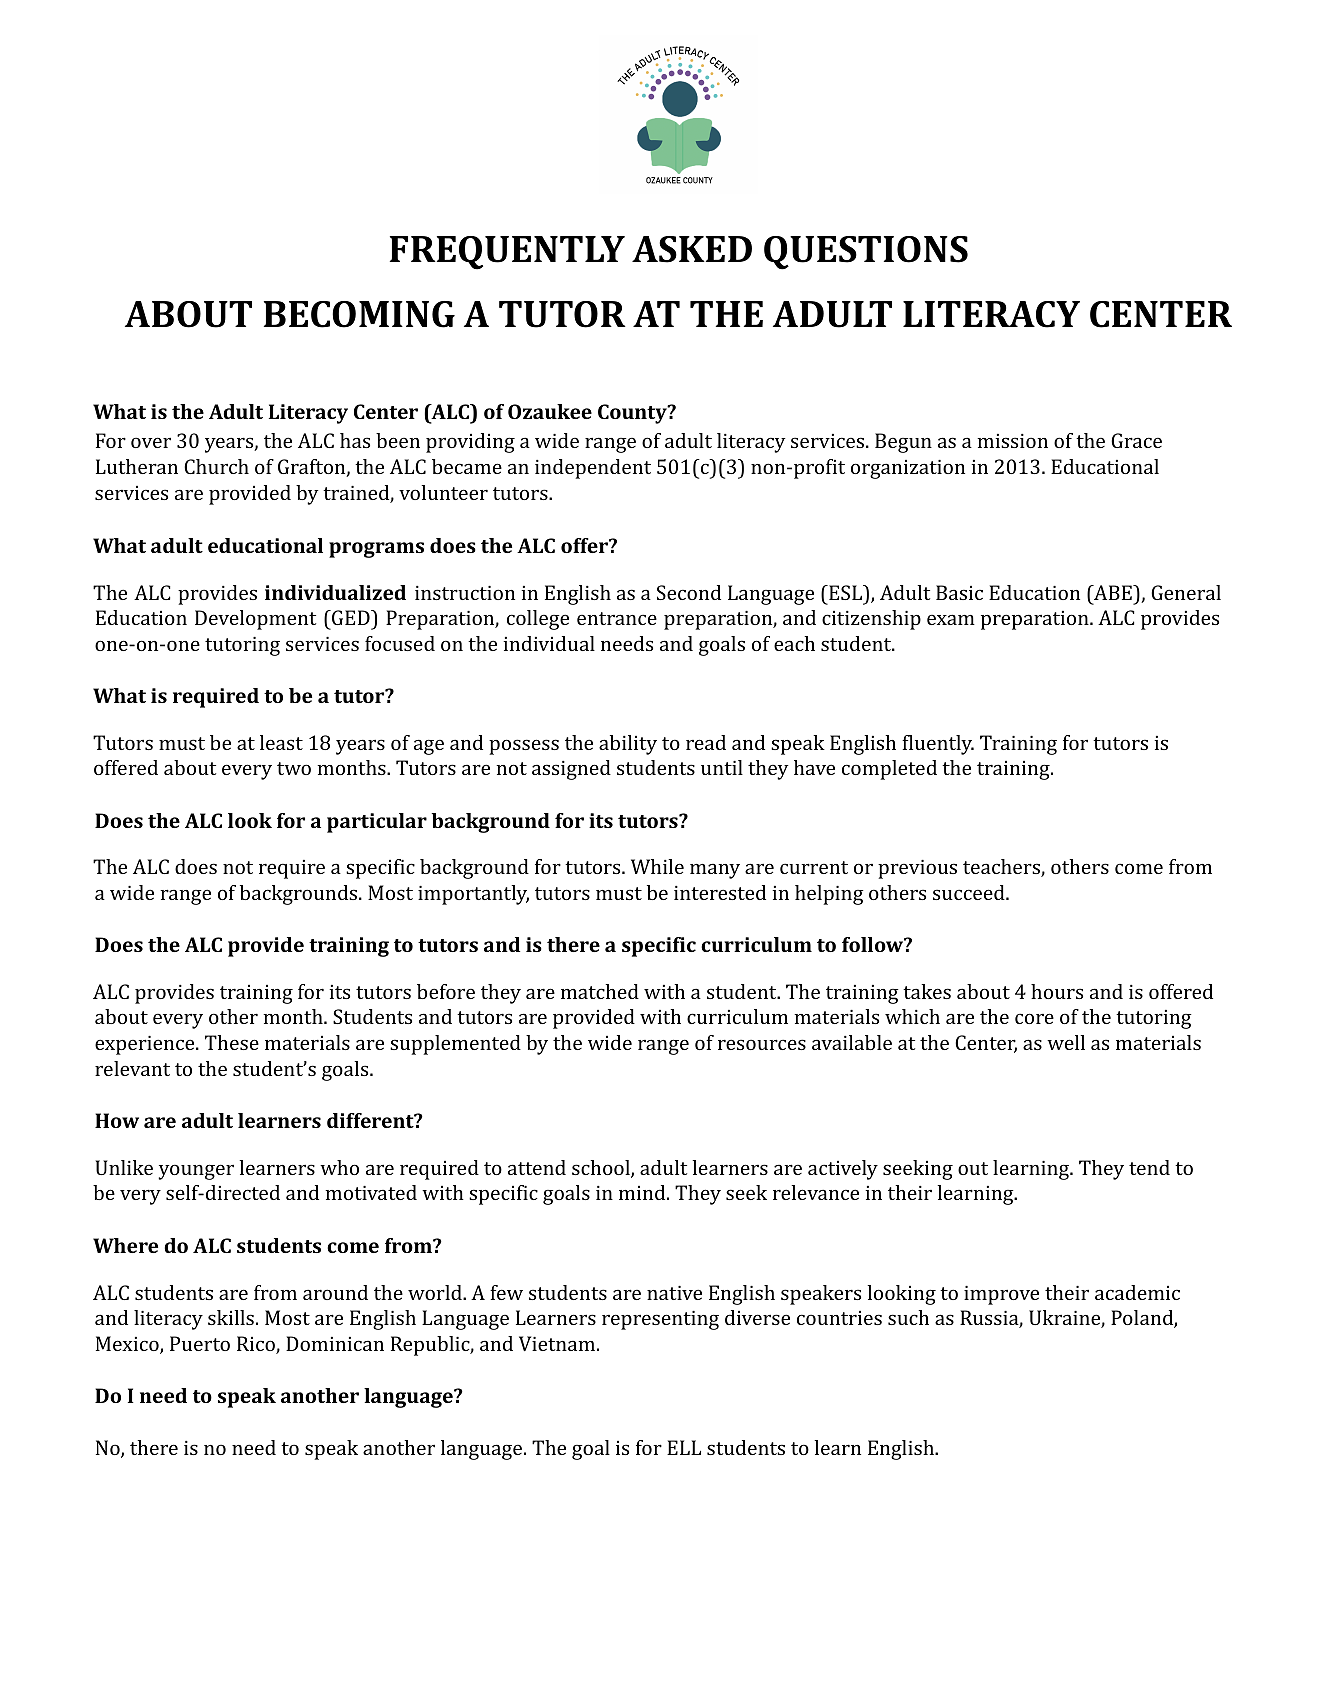 The width and height of the page is (1319, 1707). I want to click on representing, so click(660, 1320).
